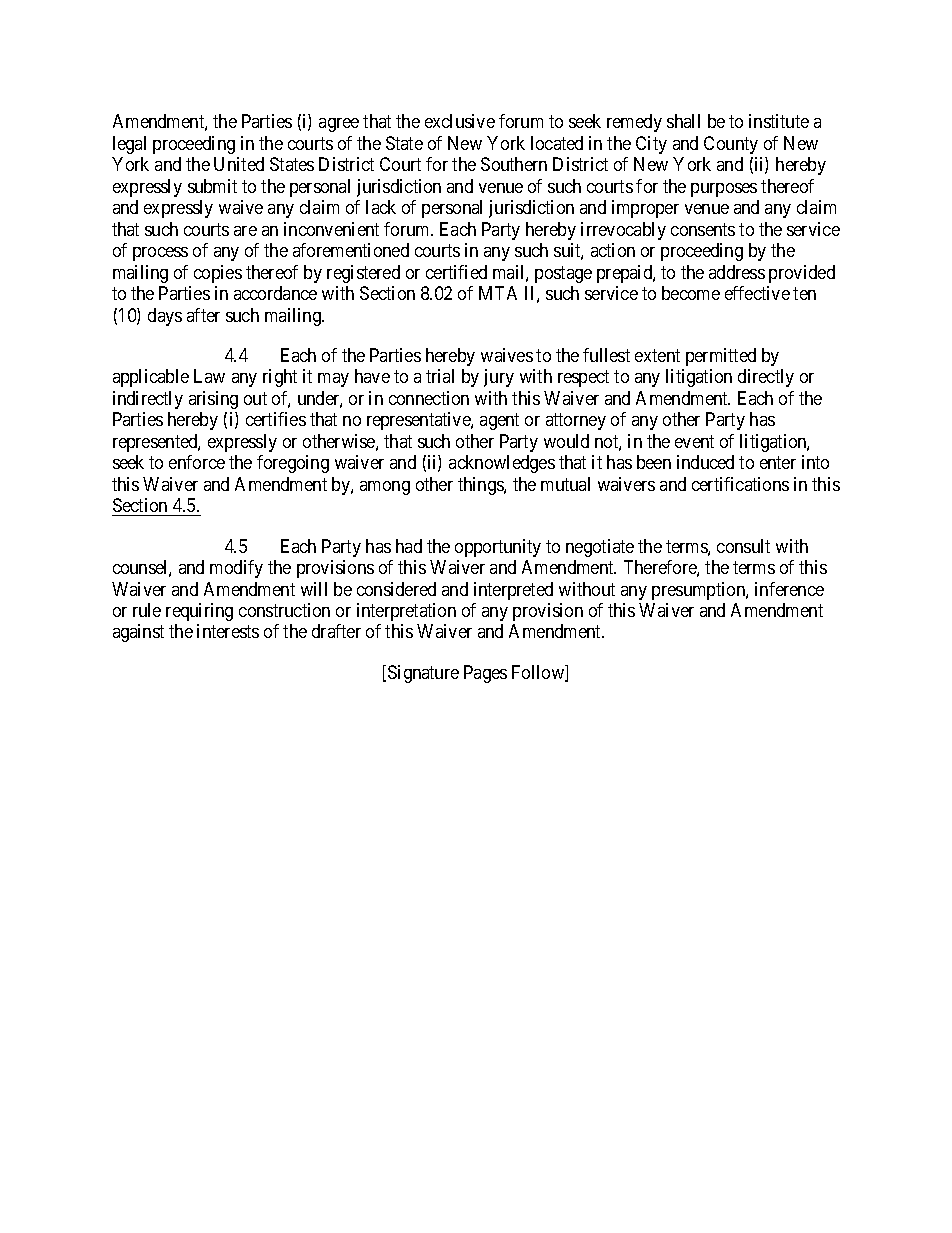  I want to click on County, so click(731, 145).
